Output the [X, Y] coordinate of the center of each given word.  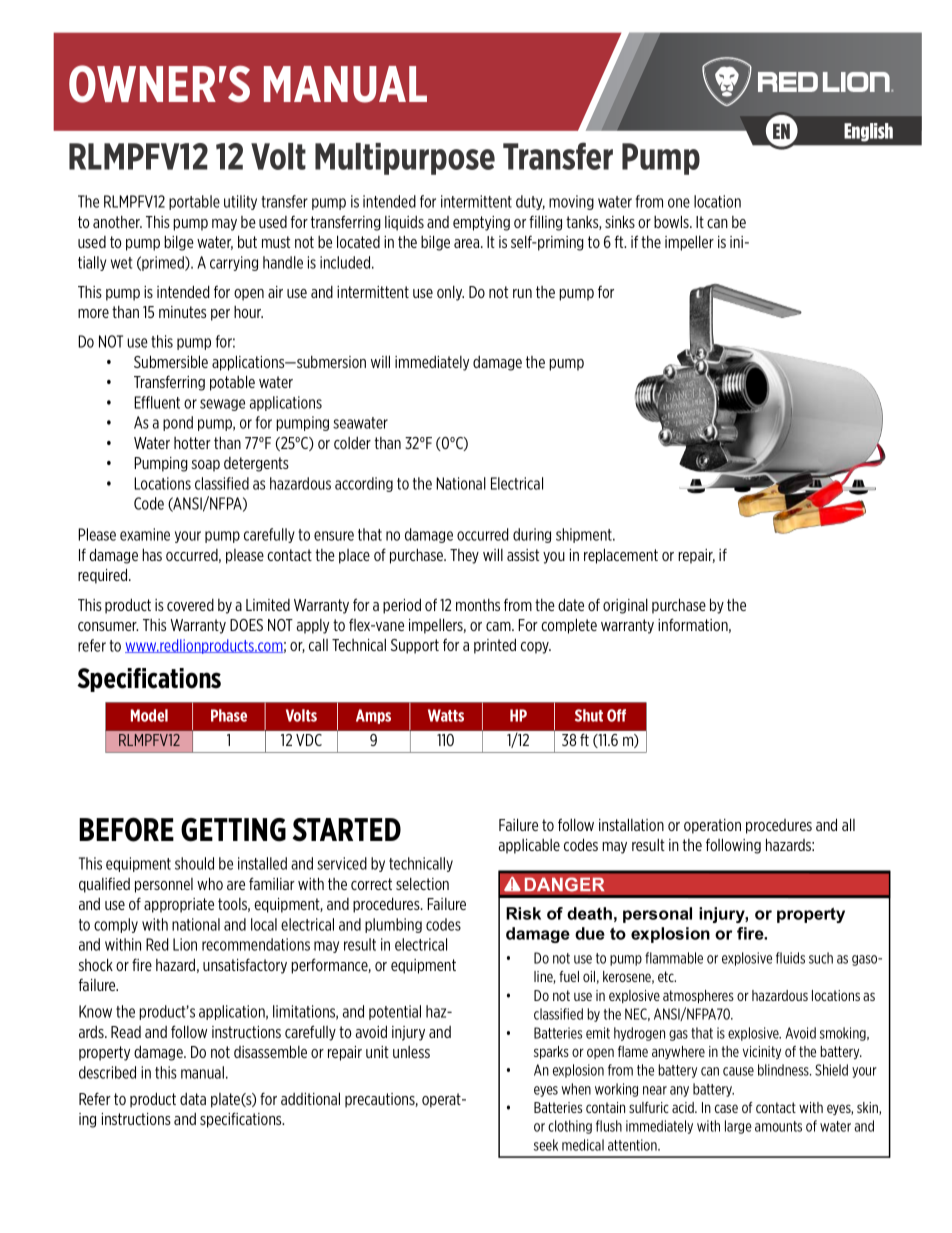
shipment [585, 535]
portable [194, 202]
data [193, 1099]
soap [206, 466]
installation [631, 824]
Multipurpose [405, 159]
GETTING [233, 830]
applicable [529, 846]
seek [546, 1145]
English [868, 132]
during [532, 535]
